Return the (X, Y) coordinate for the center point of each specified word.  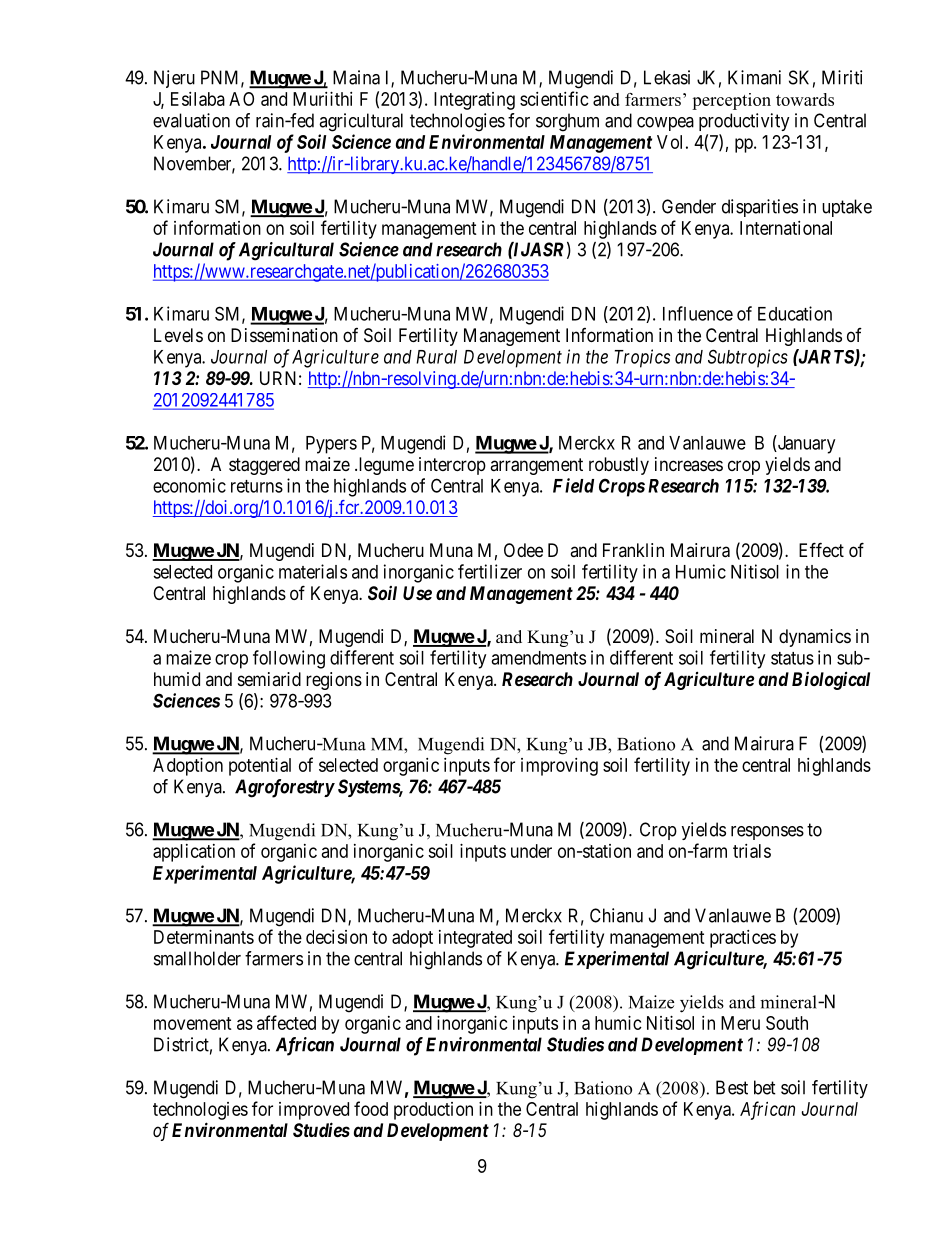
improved (314, 1111)
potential (260, 767)
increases (689, 464)
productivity (744, 122)
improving (559, 767)
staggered (264, 466)
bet (765, 1087)
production (433, 1111)
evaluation (191, 120)
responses (767, 833)
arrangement (536, 466)
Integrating (474, 101)
